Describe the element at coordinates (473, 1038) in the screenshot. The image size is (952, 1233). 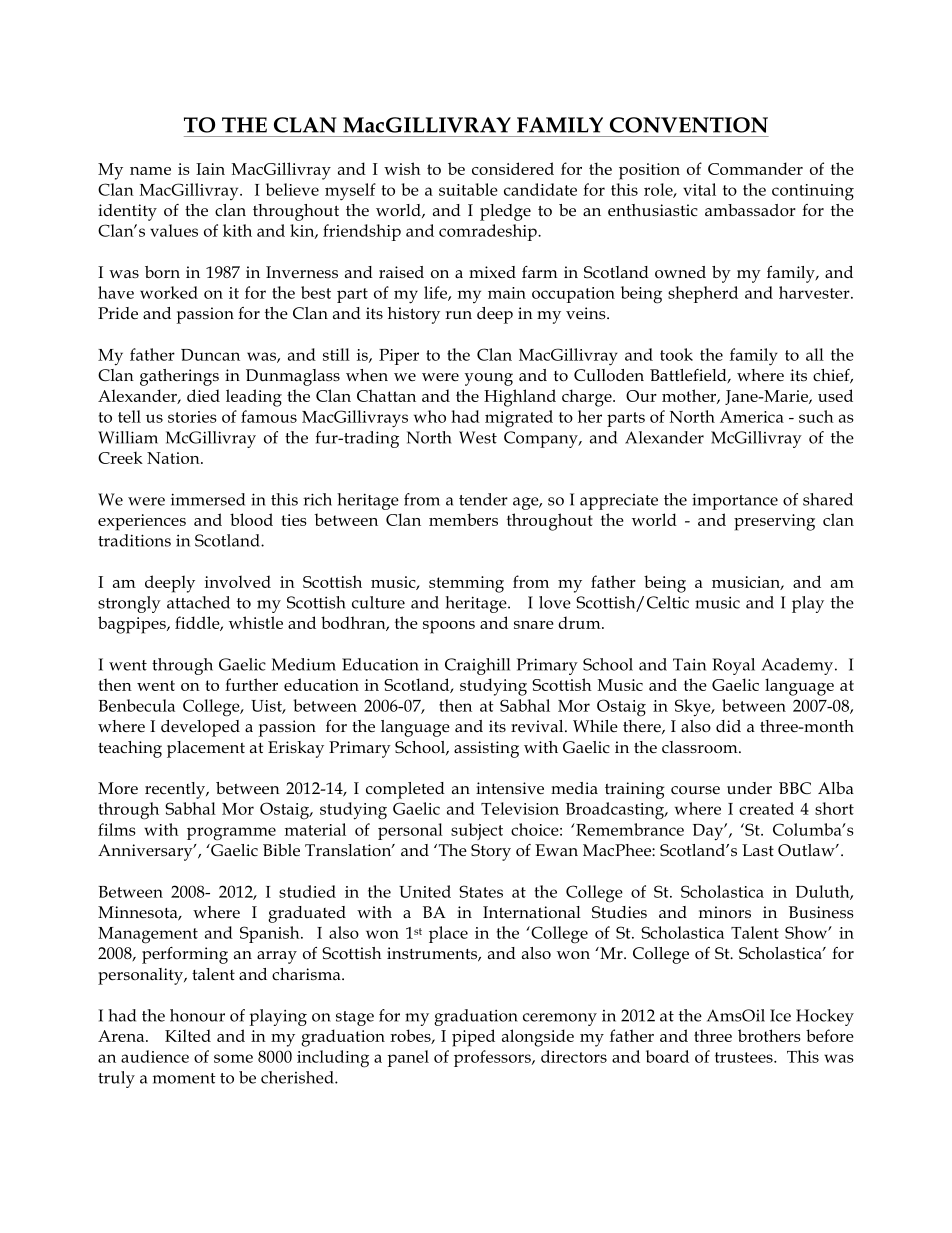
I see `piped` at that location.
